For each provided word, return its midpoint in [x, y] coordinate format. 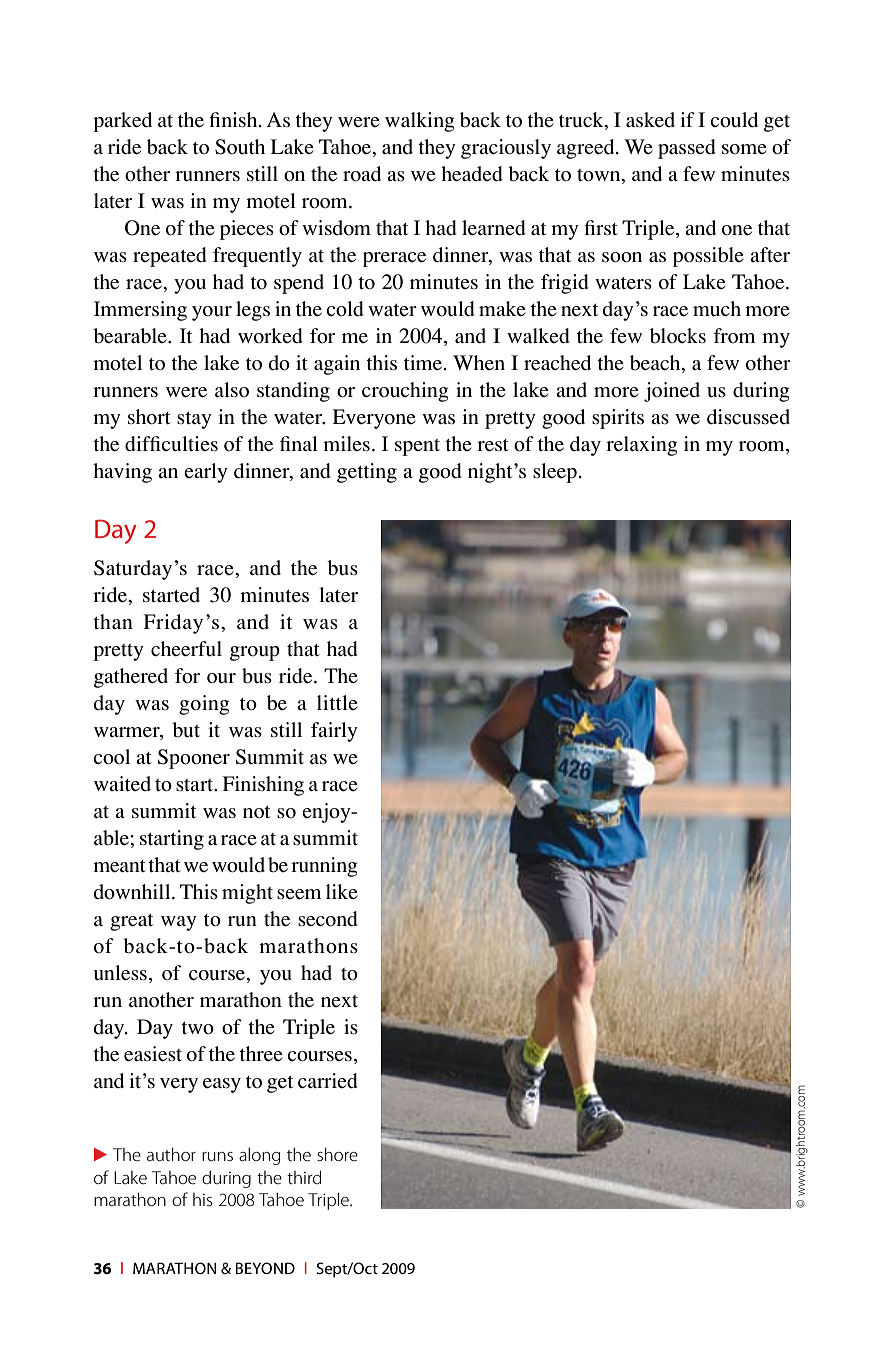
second [328, 919]
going [204, 705]
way [179, 923]
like [342, 891]
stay [194, 420]
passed [687, 149]
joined [672, 392]
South [240, 147]
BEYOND [265, 1268]
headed [472, 174]
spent [417, 447]
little [337, 702]
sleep [555, 473]
